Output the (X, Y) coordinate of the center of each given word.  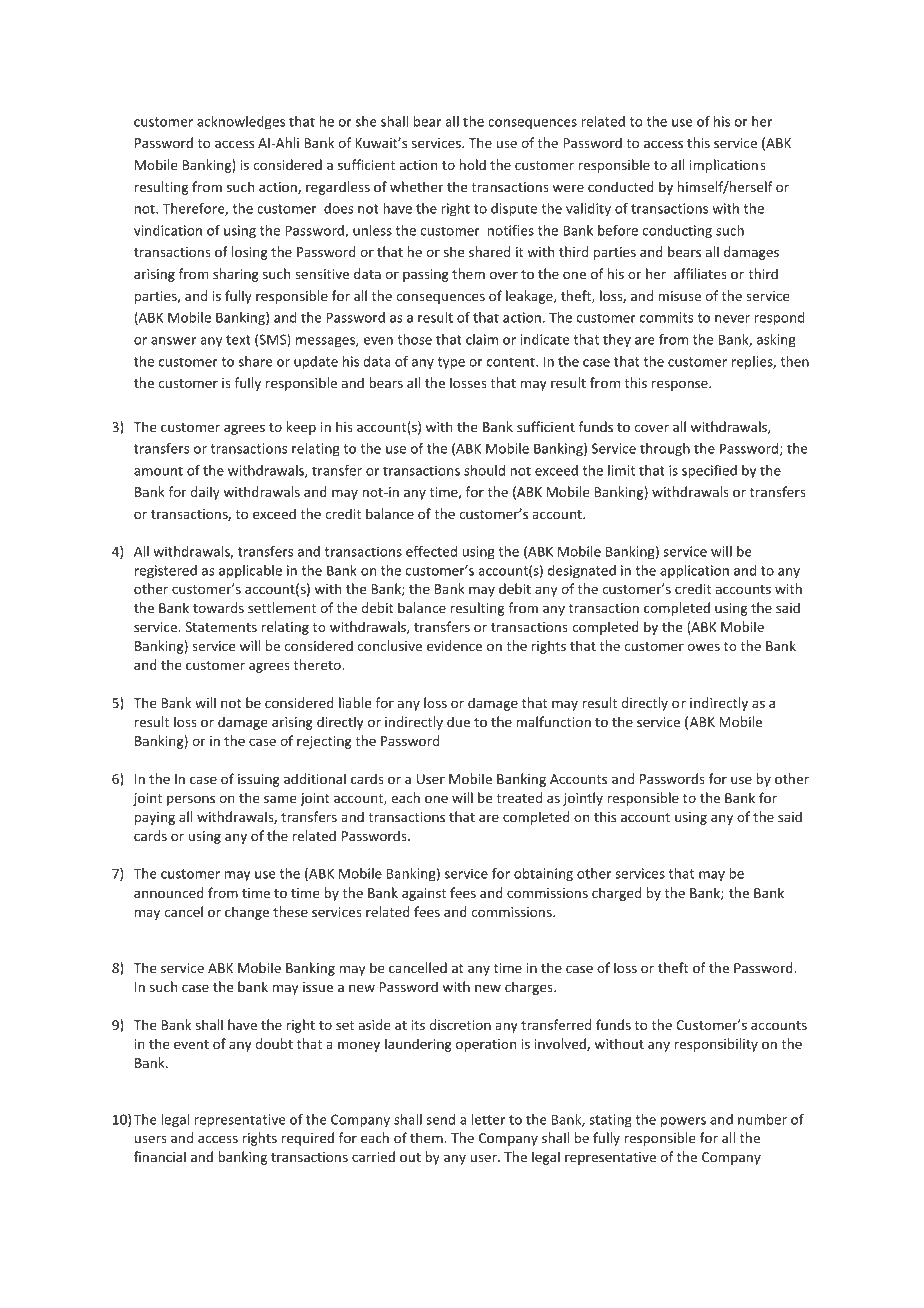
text (238, 340)
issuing (259, 780)
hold (472, 164)
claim (482, 339)
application (694, 572)
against (424, 894)
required (307, 1139)
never (732, 319)
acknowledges (241, 123)
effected (431, 551)
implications (728, 166)
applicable (250, 572)
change (247, 913)
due (458, 721)
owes (704, 647)
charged (616, 894)
